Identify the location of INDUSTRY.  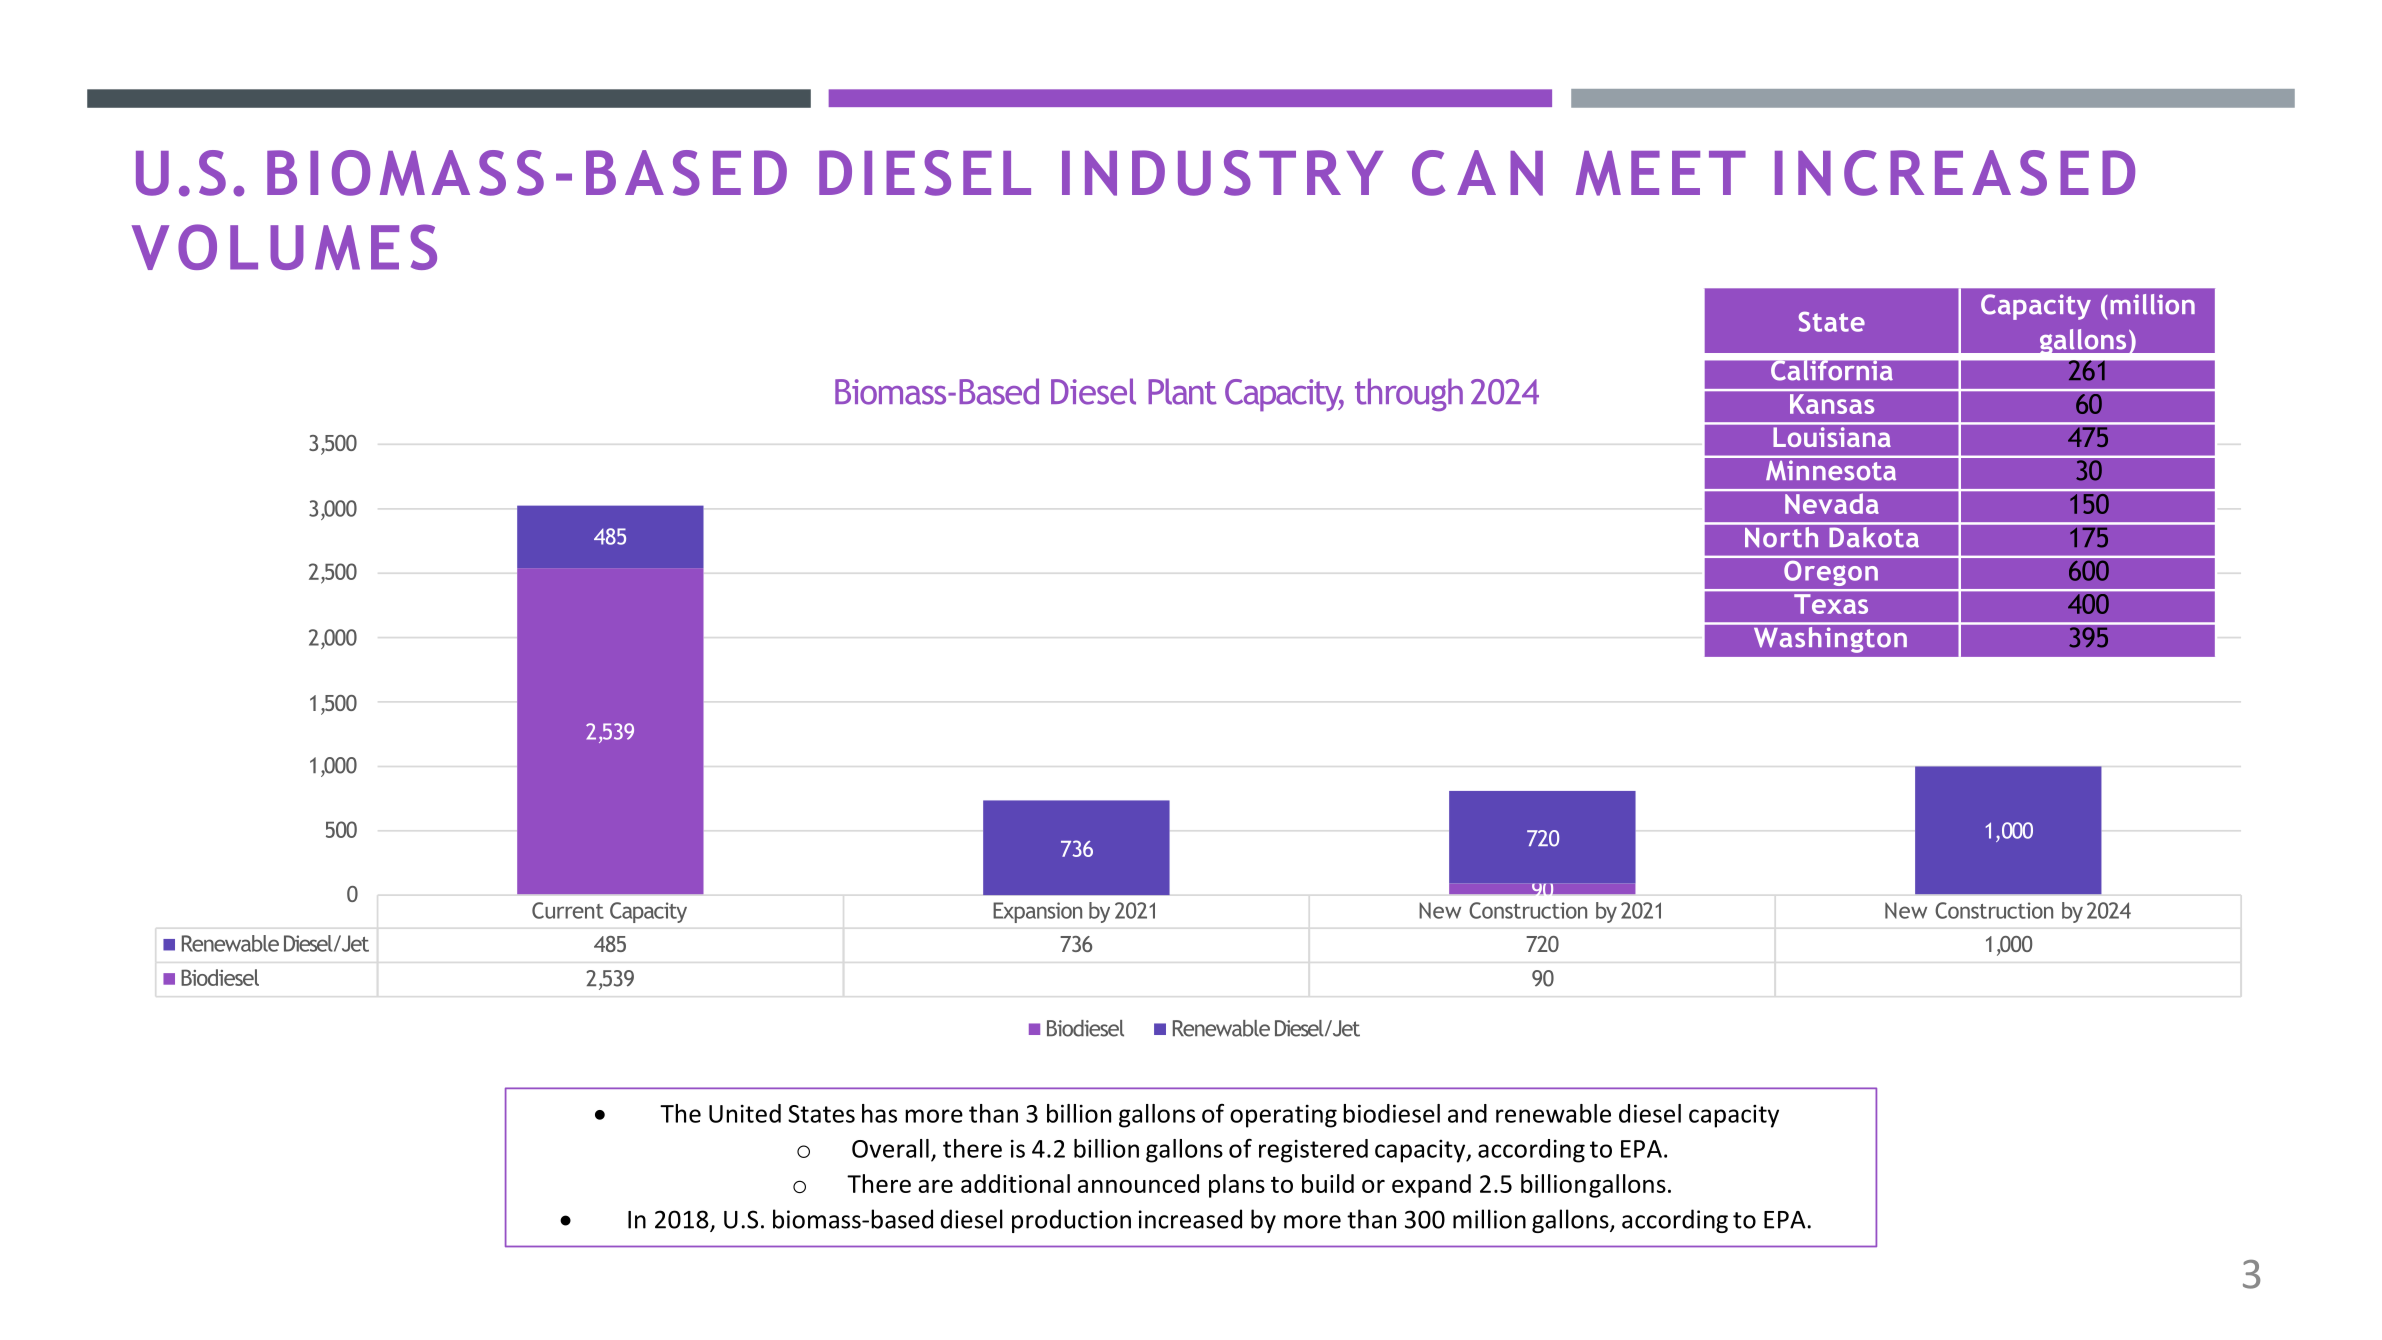
(1222, 173).
